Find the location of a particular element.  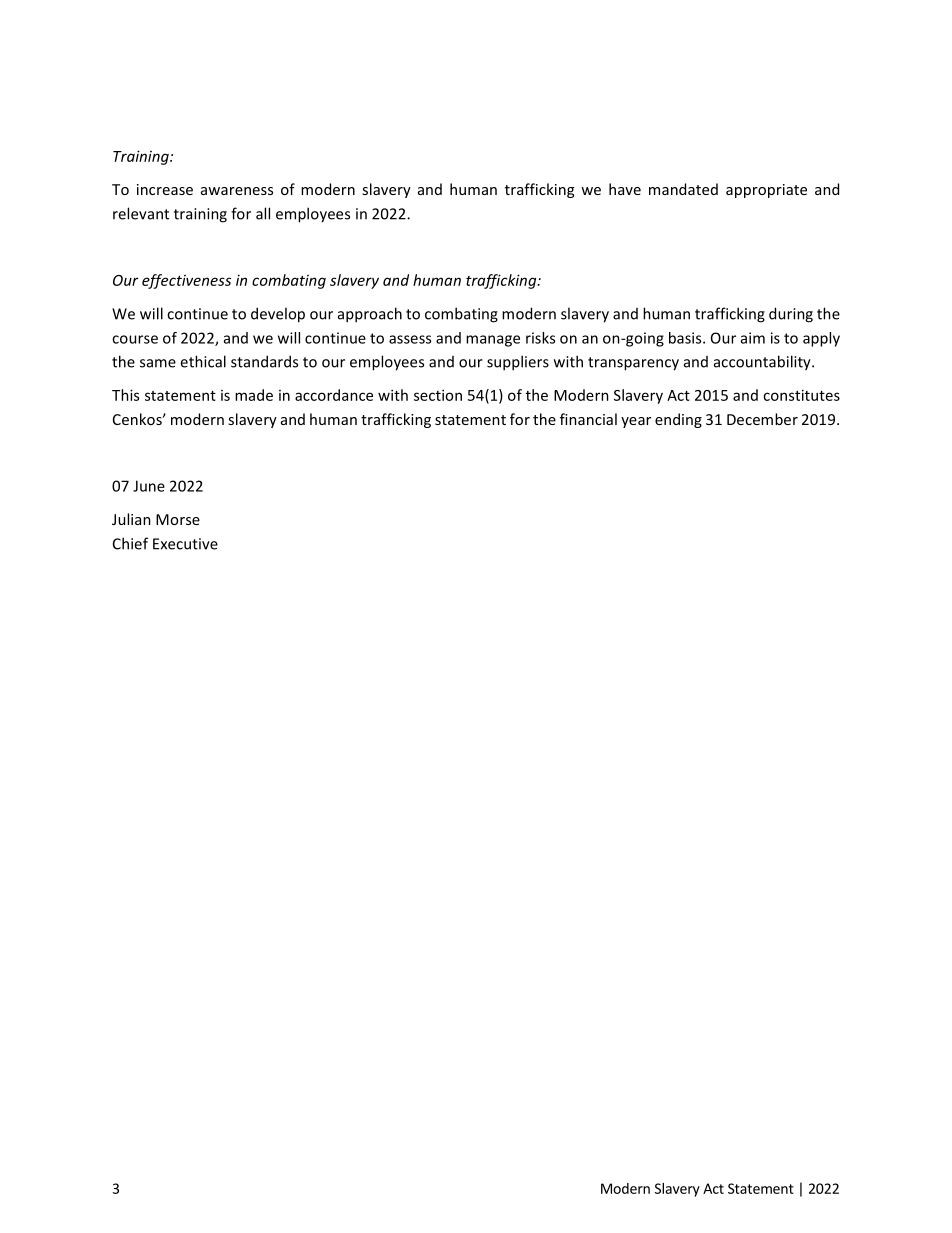

have is located at coordinates (625, 189).
